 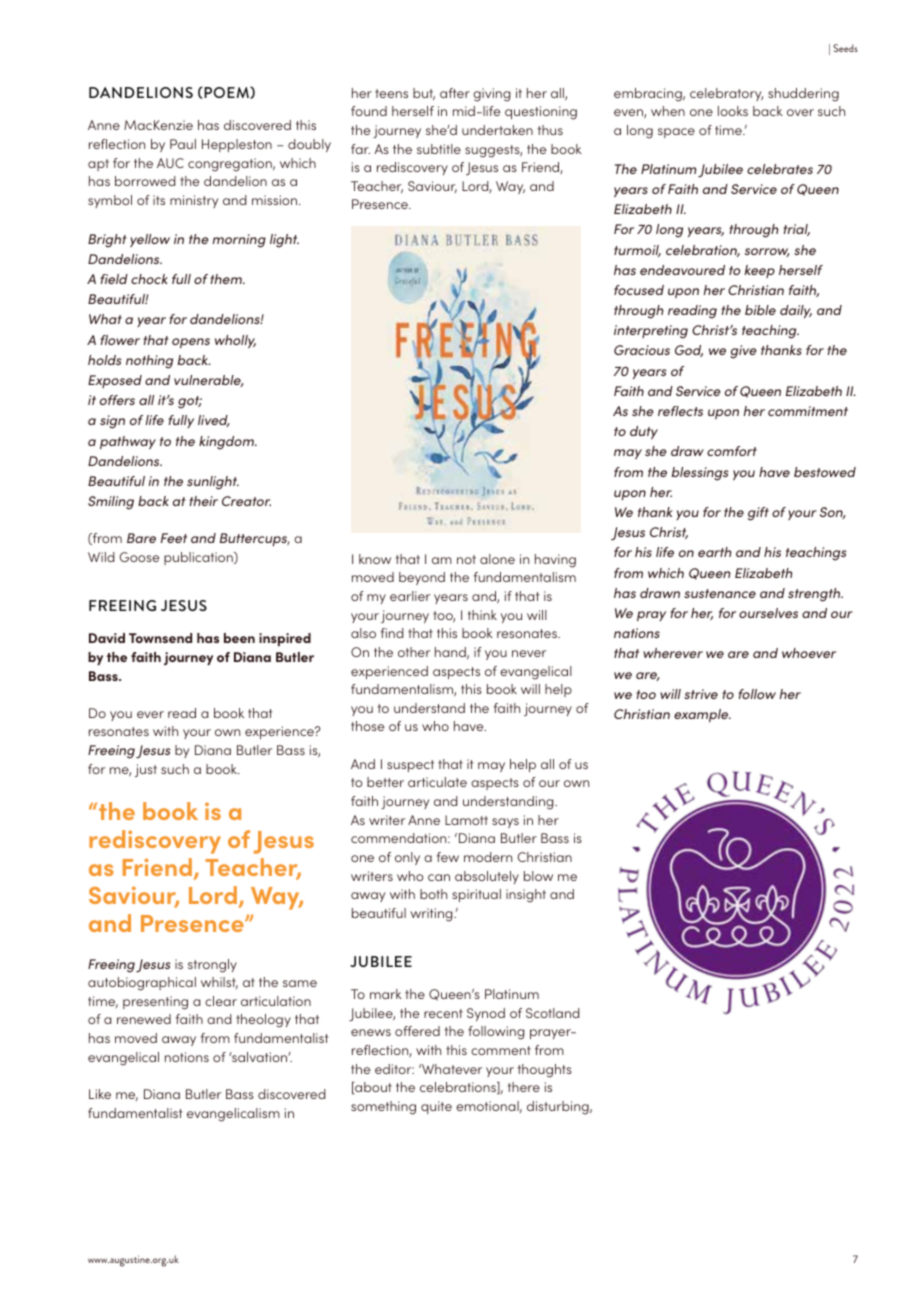 I want to click on sustenance, so click(x=720, y=593).
